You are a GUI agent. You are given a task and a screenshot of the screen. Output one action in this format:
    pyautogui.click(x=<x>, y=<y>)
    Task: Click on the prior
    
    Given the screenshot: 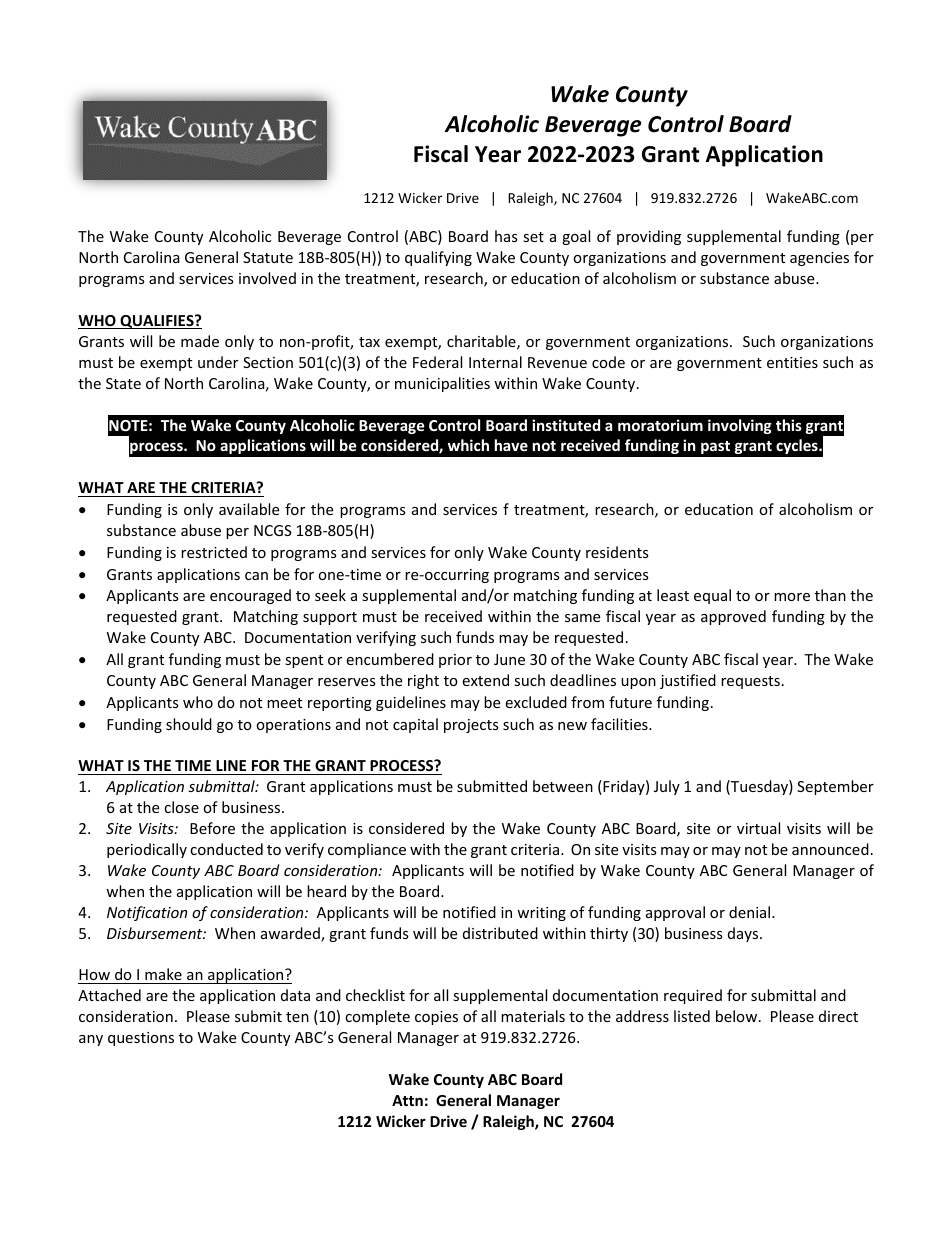 What is the action you would take?
    pyautogui.click(x=455, y=661)
